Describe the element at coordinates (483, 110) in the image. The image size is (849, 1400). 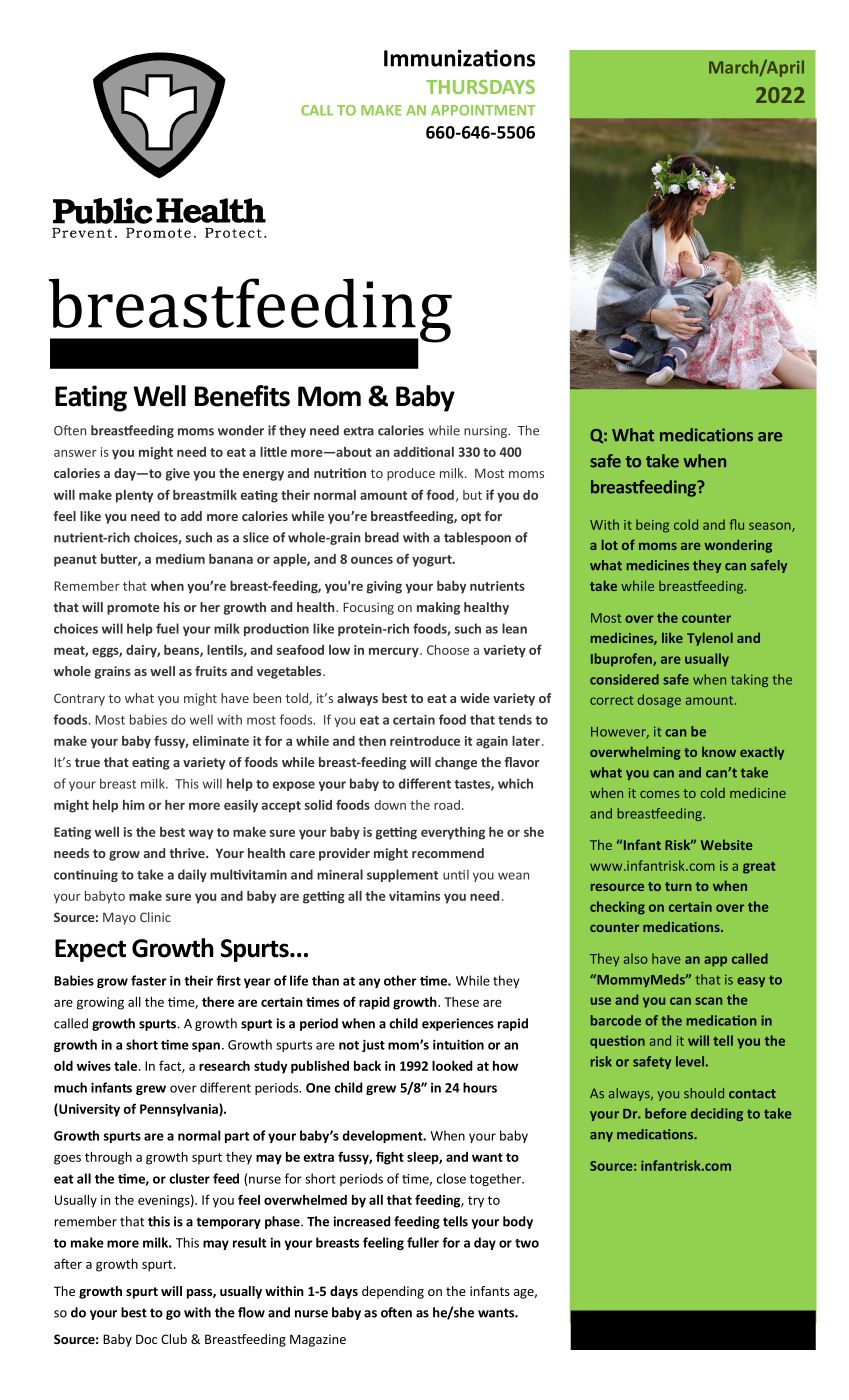
I see `APPOINTMENT` at that location.
